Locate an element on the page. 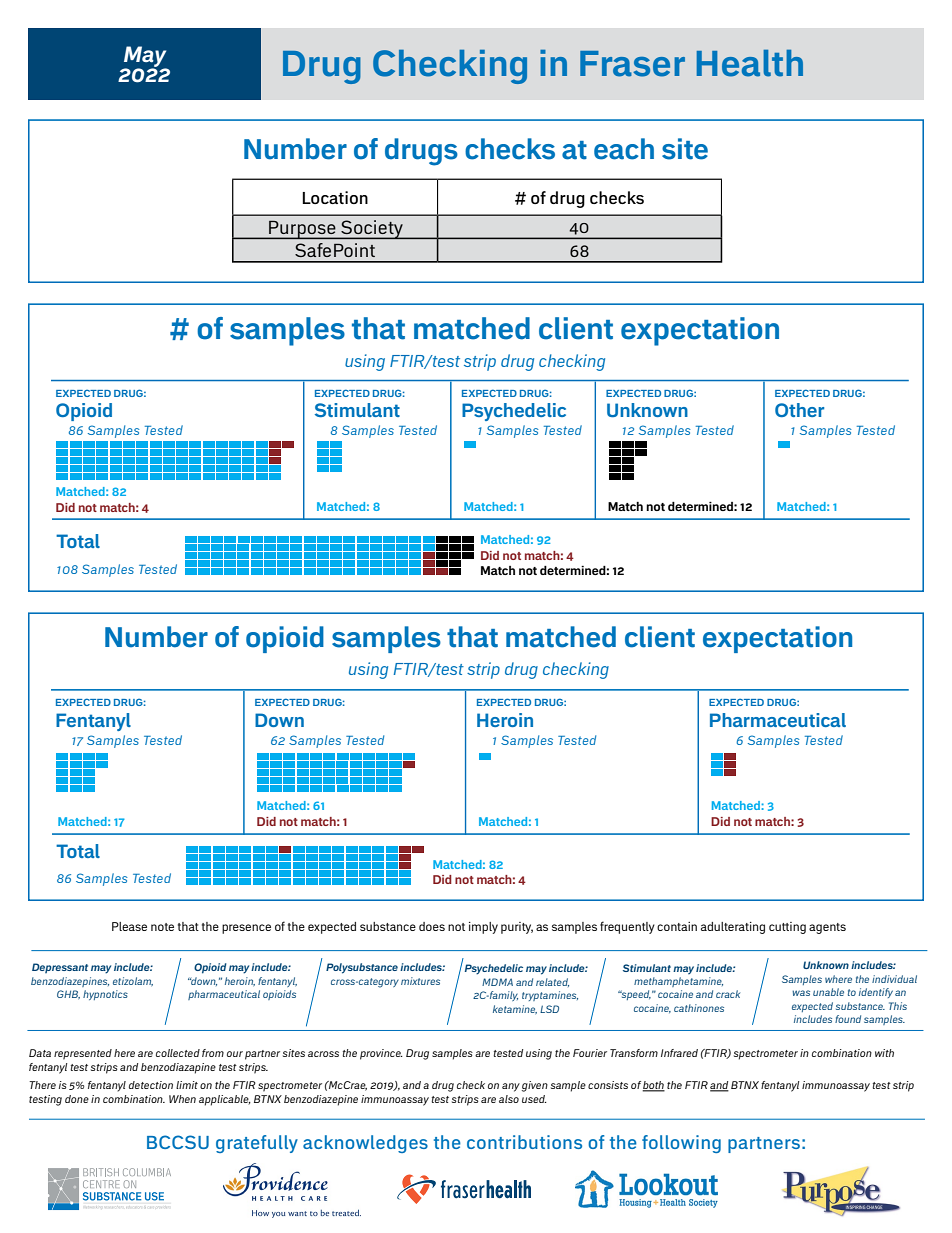  Please is located at coordinates (129, 926).
